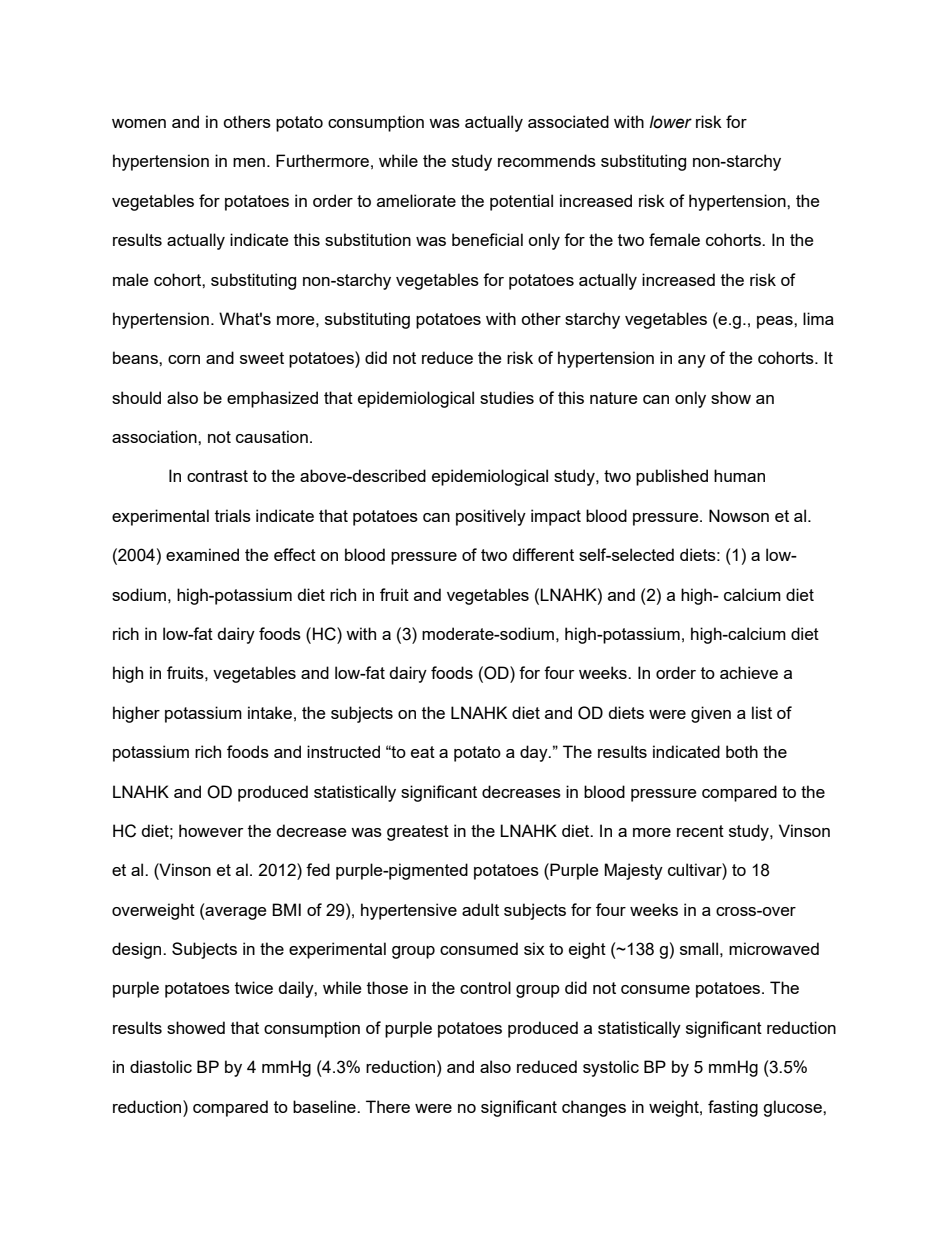 The height and width of the page is (1233, 952). I want to click on positively, so click(491, 517).
